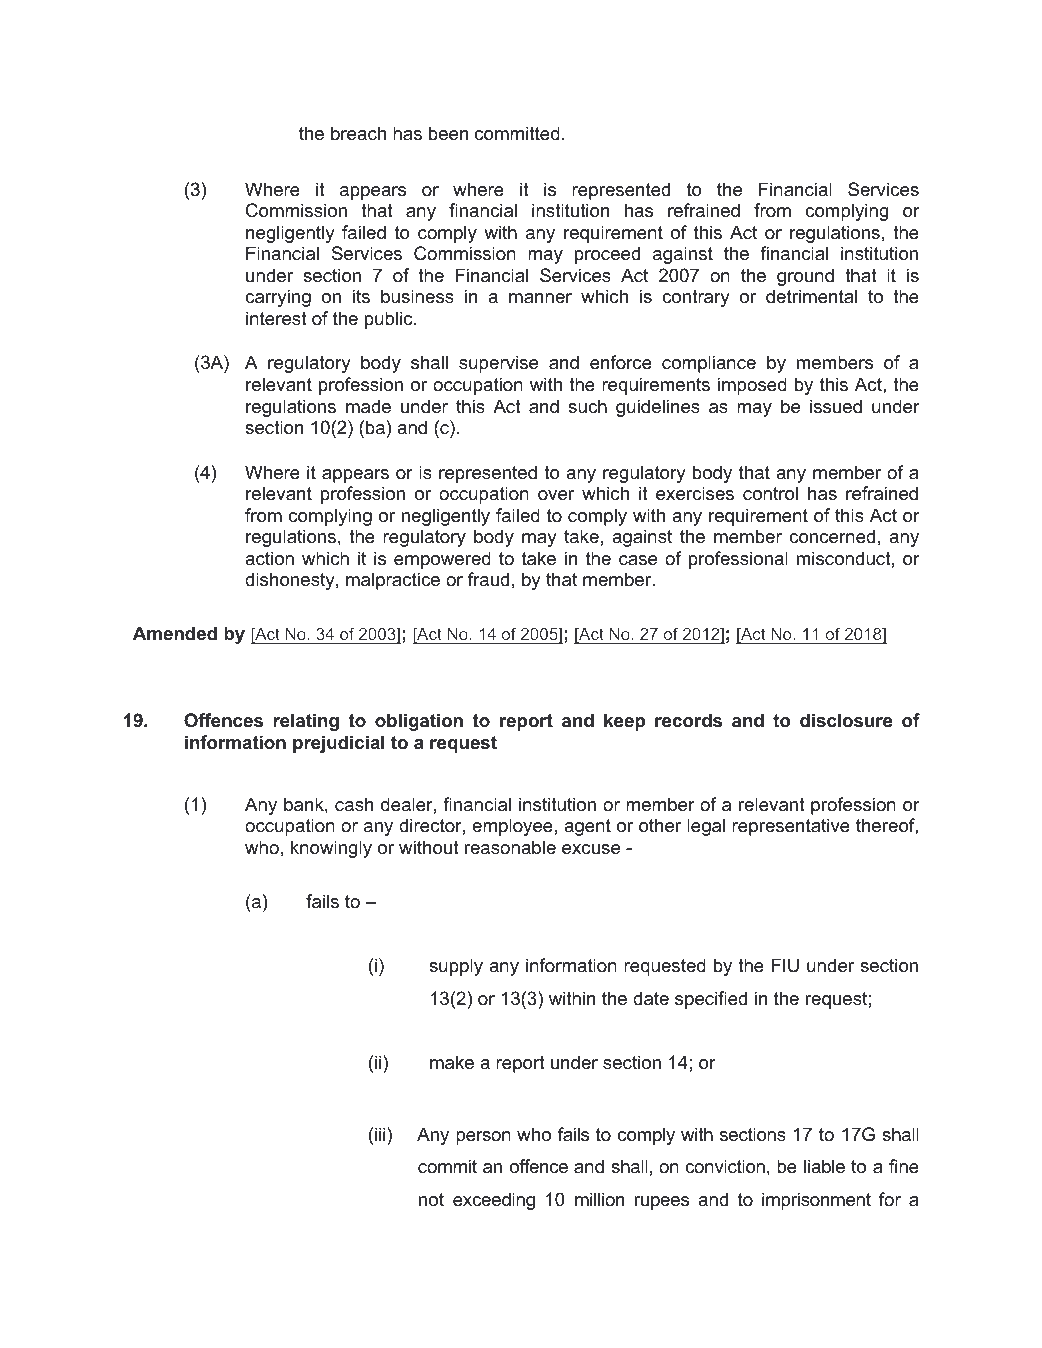 Image resolution: width=1042 pixels, height=1348 pixels. What do you see at coordinates (358, 133) in the screenshot?
I see `breach` at bounding box center [358, 133].
